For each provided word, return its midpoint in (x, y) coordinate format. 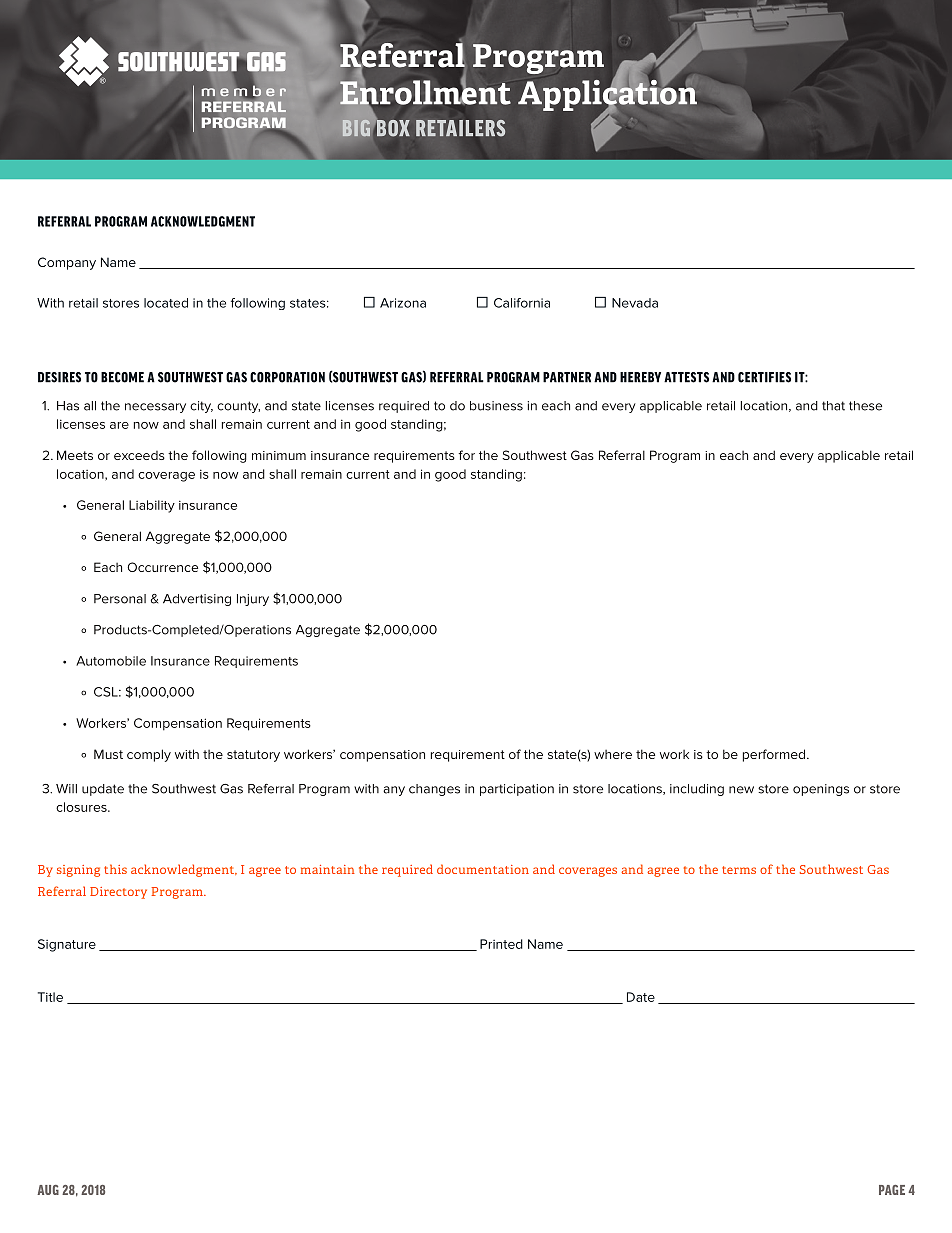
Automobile (111, 661)
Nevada (635, 303)
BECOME (122, 377)
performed (775, 755)
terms (739, 870)
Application (607, 95)
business (496, 406)
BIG (356, 128)
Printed (501, 944)
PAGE (892, 1190)
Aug (48, 1190)
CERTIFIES (764, 377)
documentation (483, 869)
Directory (118, 893)
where (613, 754)
